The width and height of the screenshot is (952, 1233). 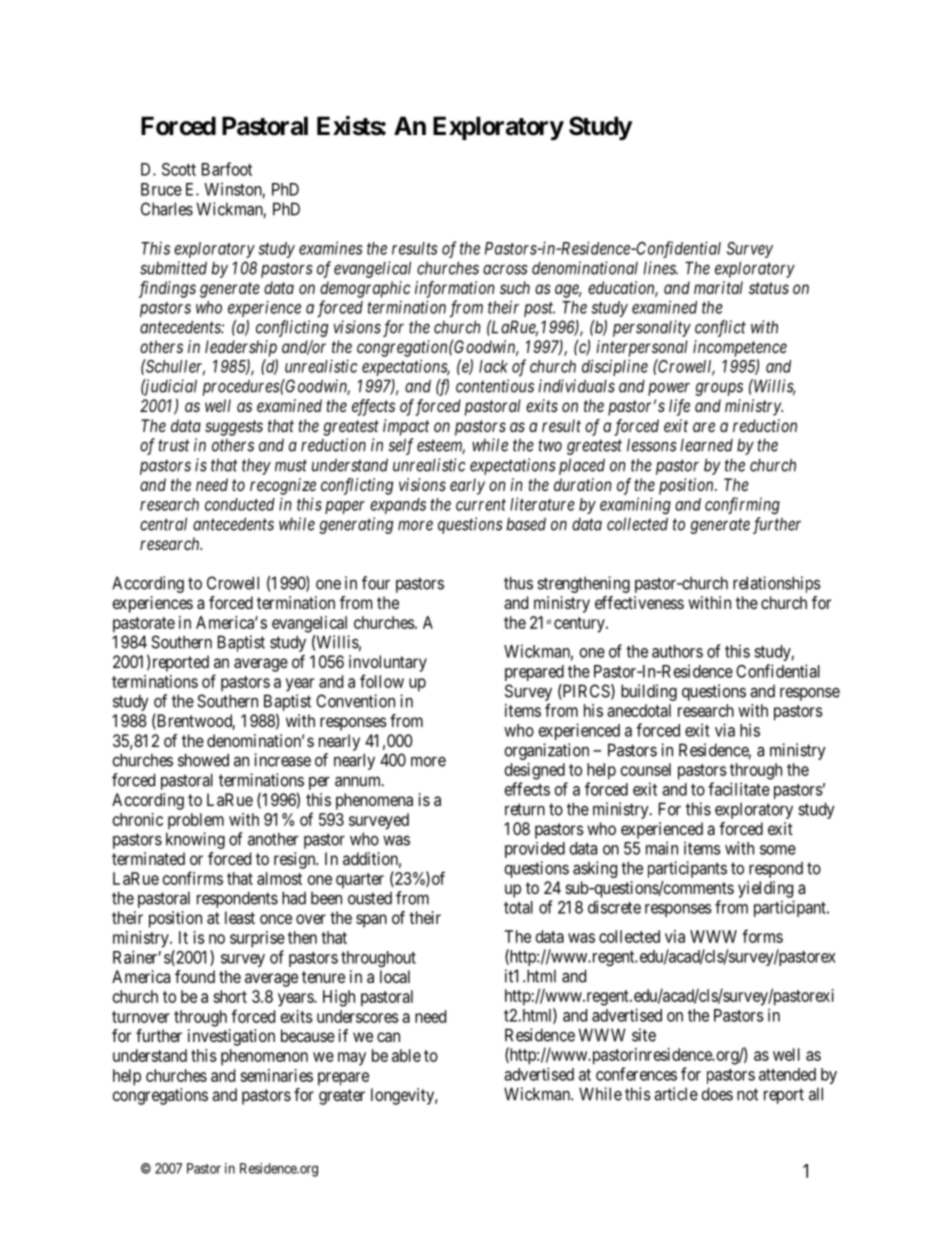 I want to click on conducted, so click(x=240, y=504).
